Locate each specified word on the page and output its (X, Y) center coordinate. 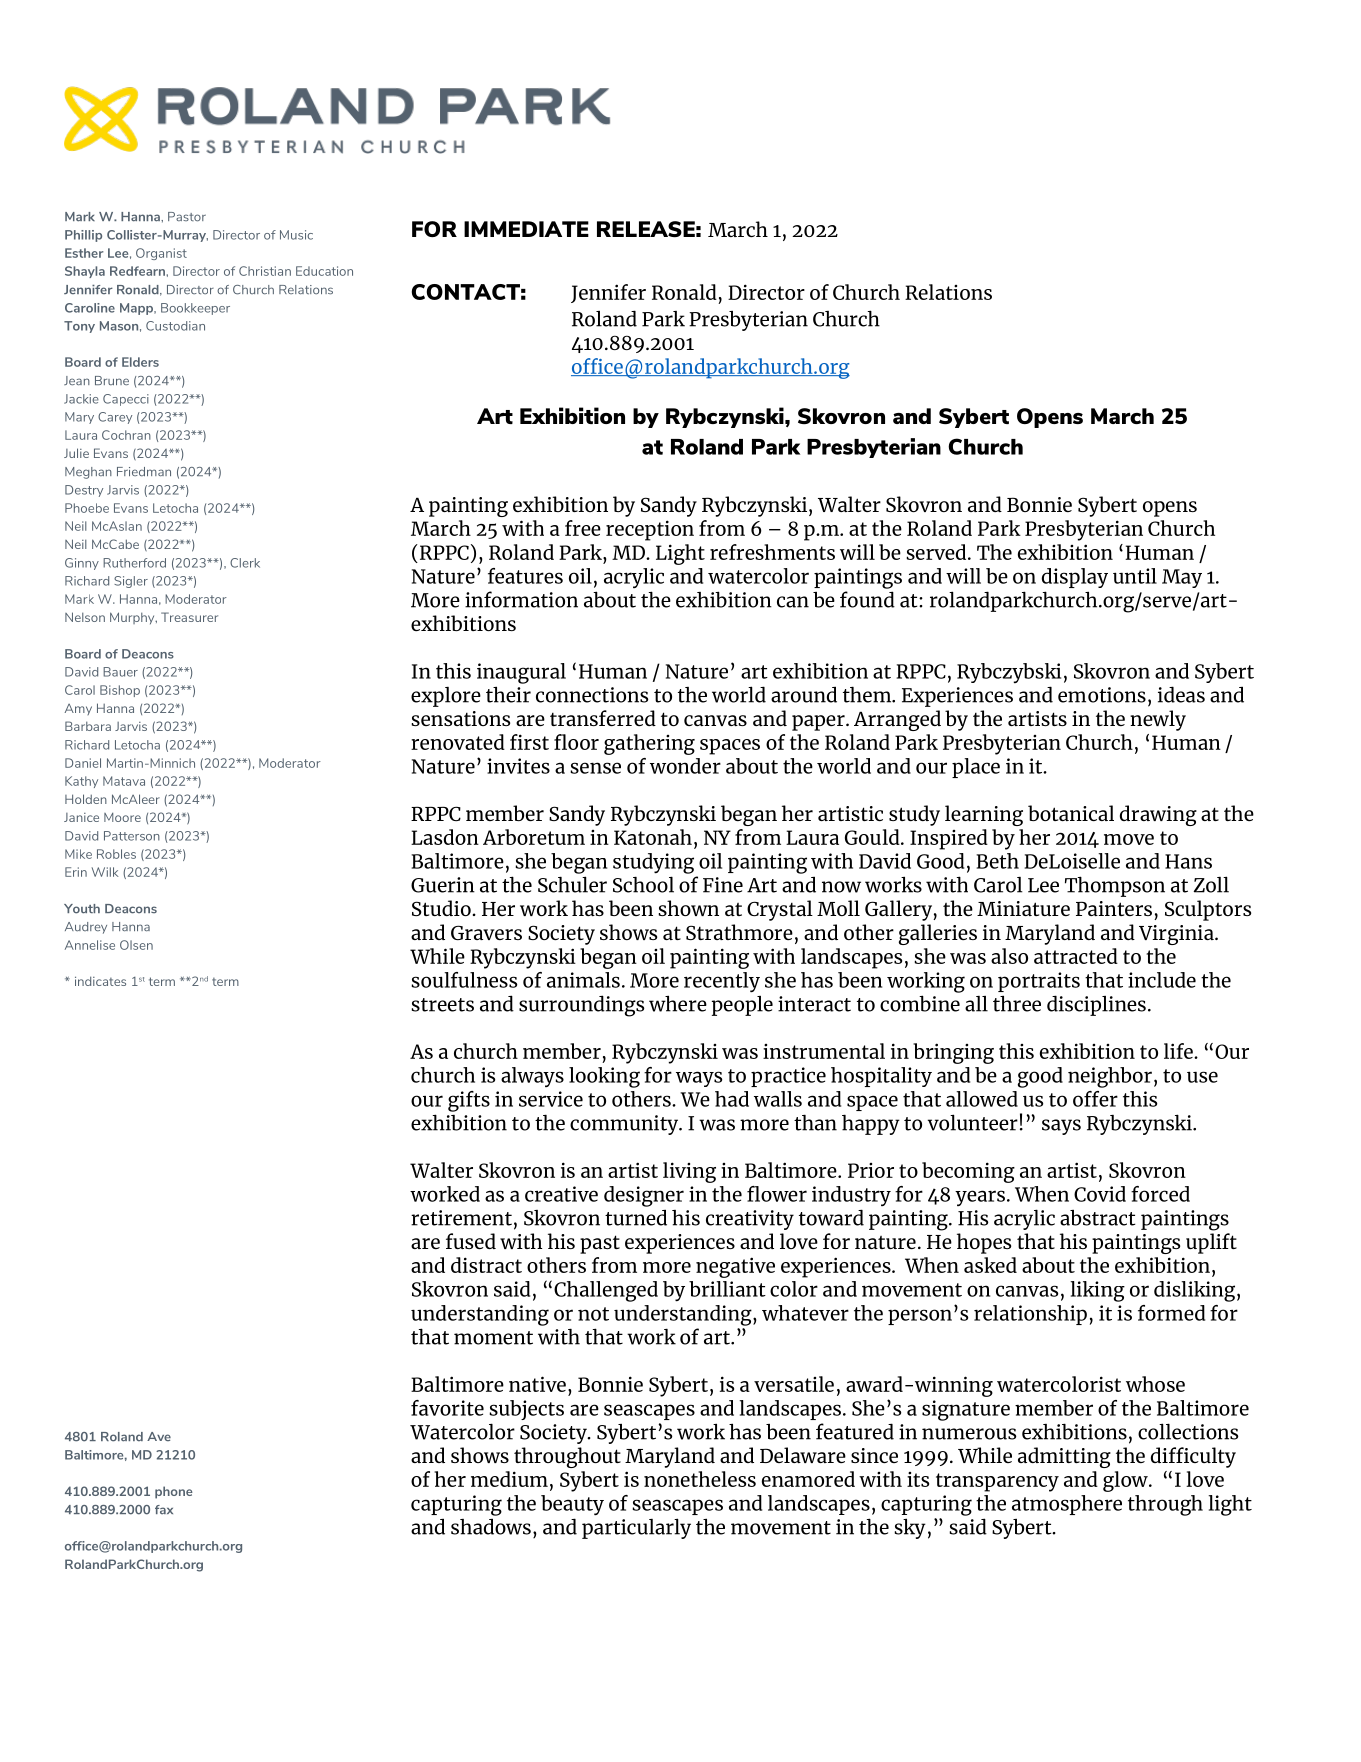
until (1135, 576)
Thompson (1115, 886)
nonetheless (700, 1479)
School (643, 884)
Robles (116, 854)
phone (174, 1492)
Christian (265, 271)
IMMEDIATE (526, 229)
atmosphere (1067, 1505)
